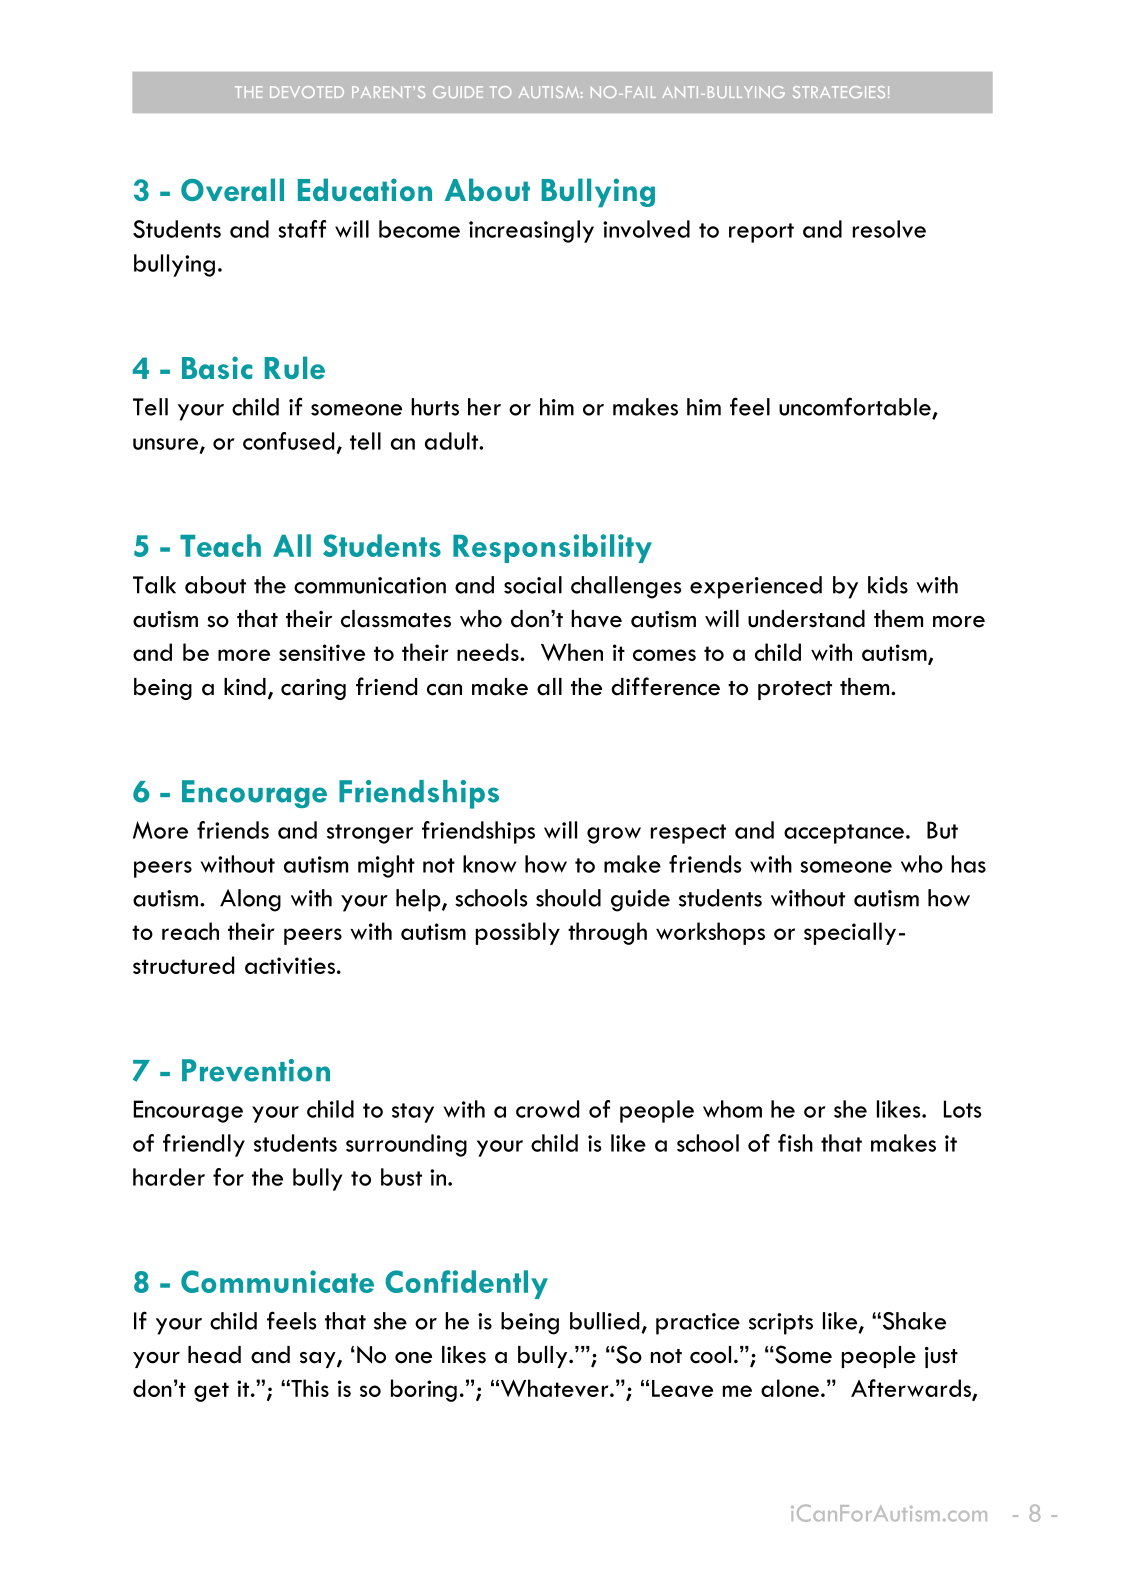 This screenshot has height=1590, width=1125. I want to click on When, so click(572, 652).
